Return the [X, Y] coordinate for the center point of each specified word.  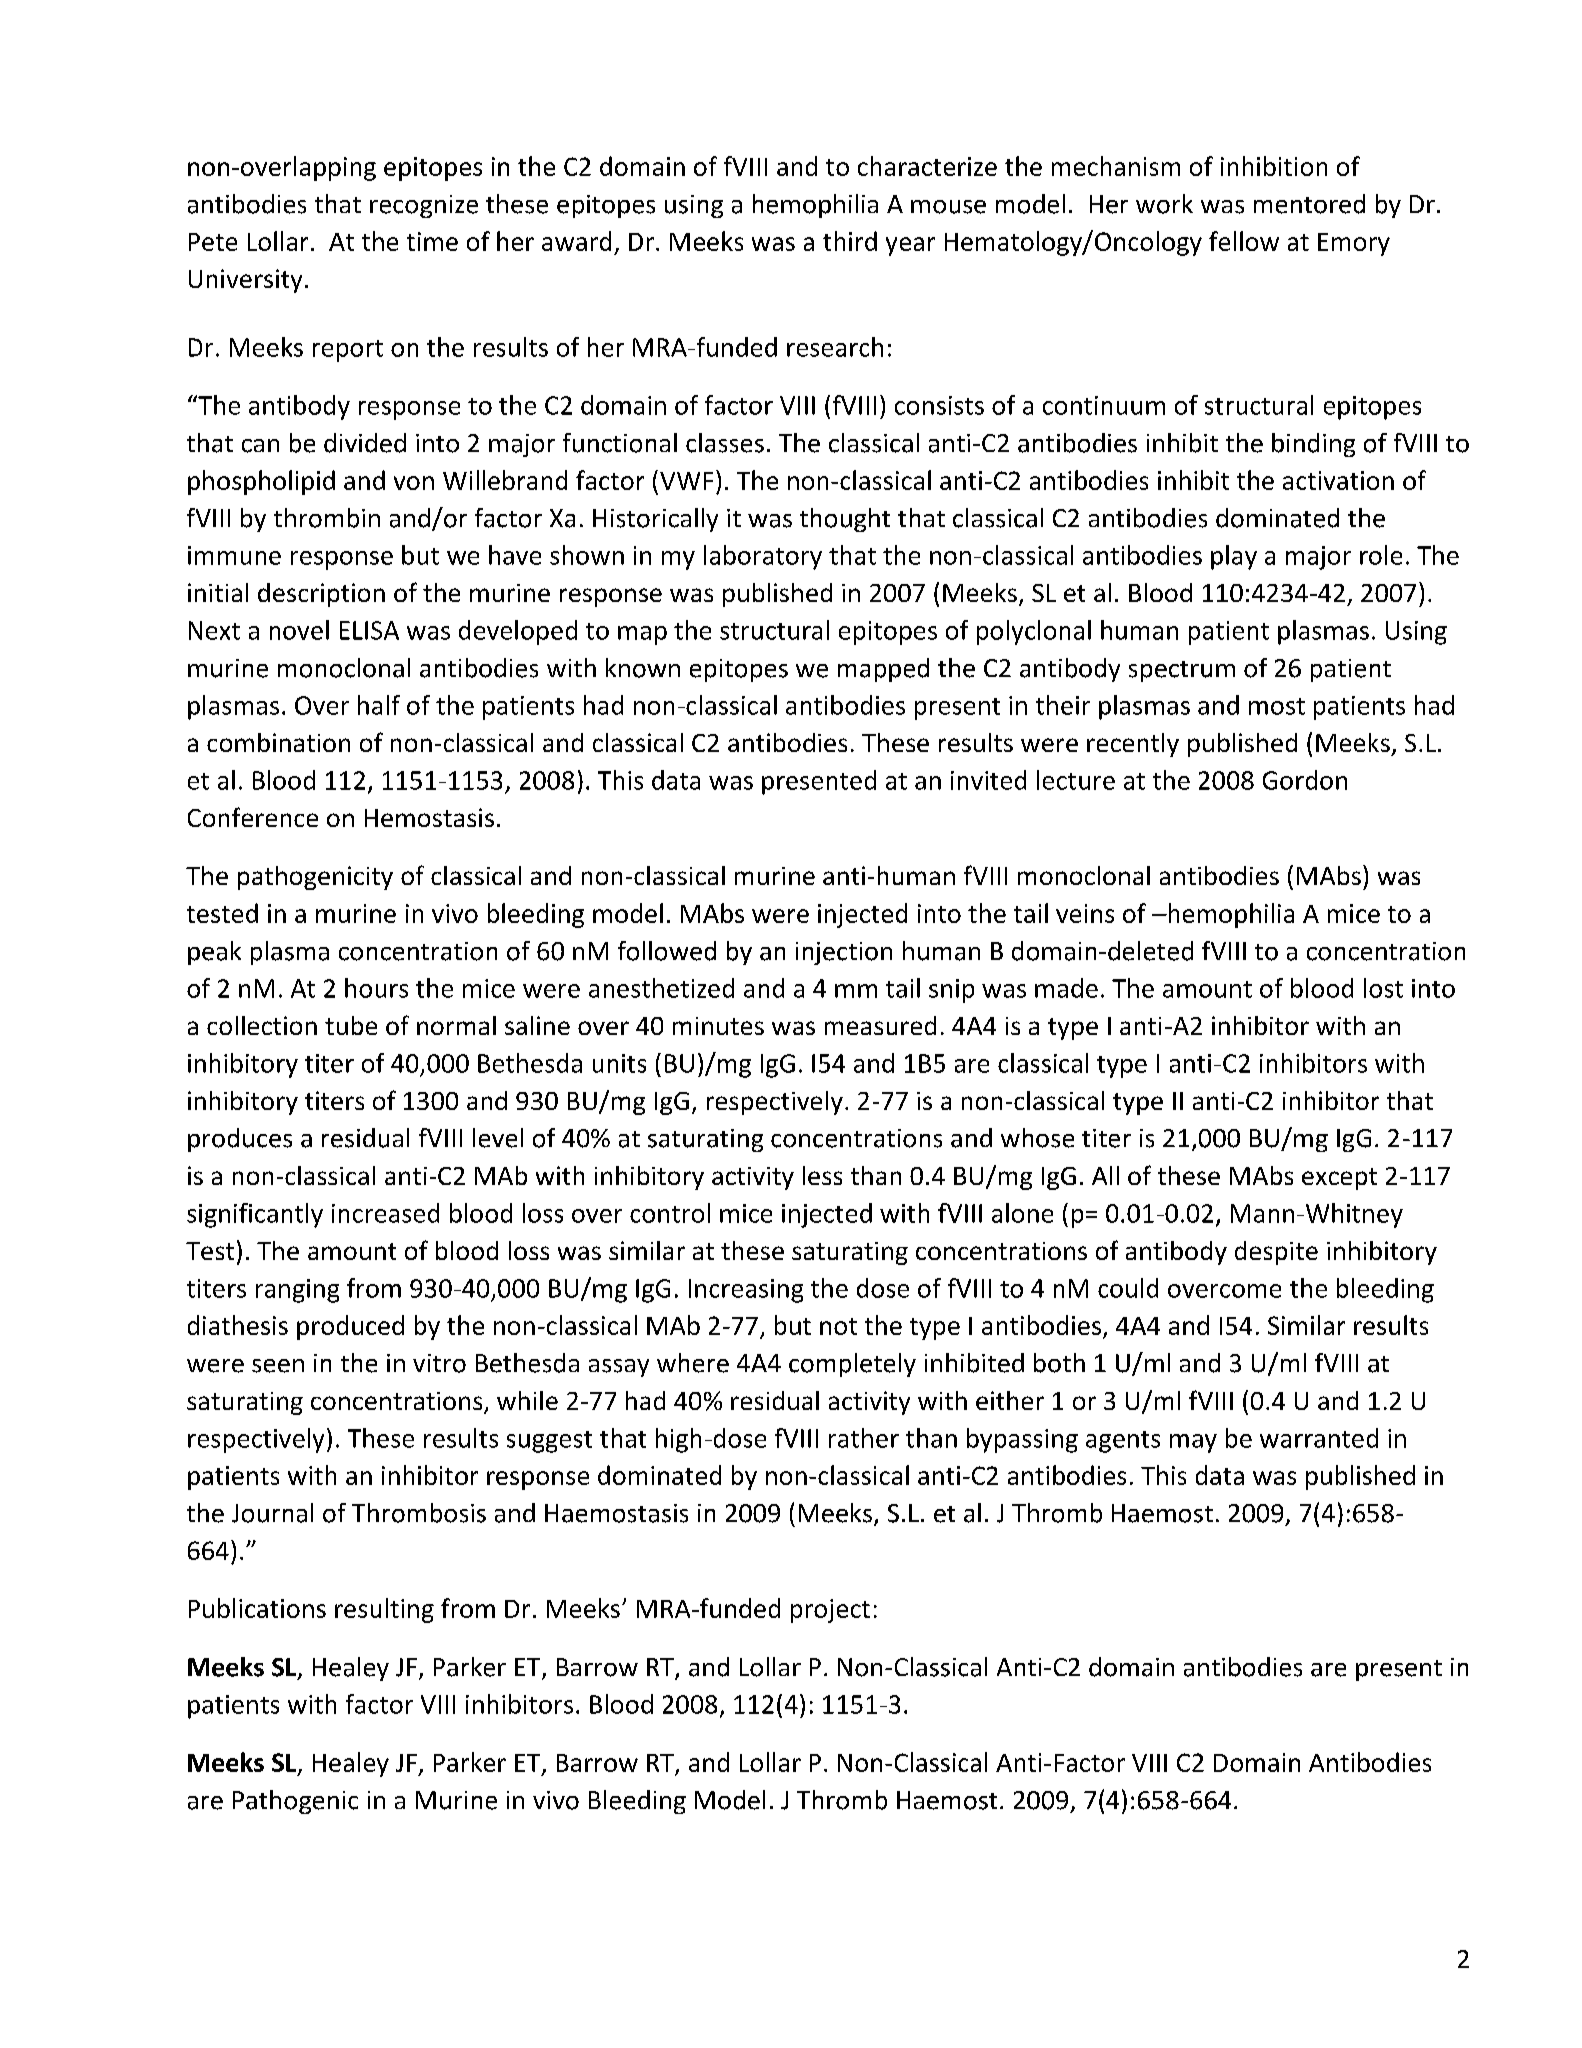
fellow [1244, 241]
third [850, 241]
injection [844, 953]
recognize [424, 206]
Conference [253, 817]
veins [1085, 913]
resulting [384, 1610]
